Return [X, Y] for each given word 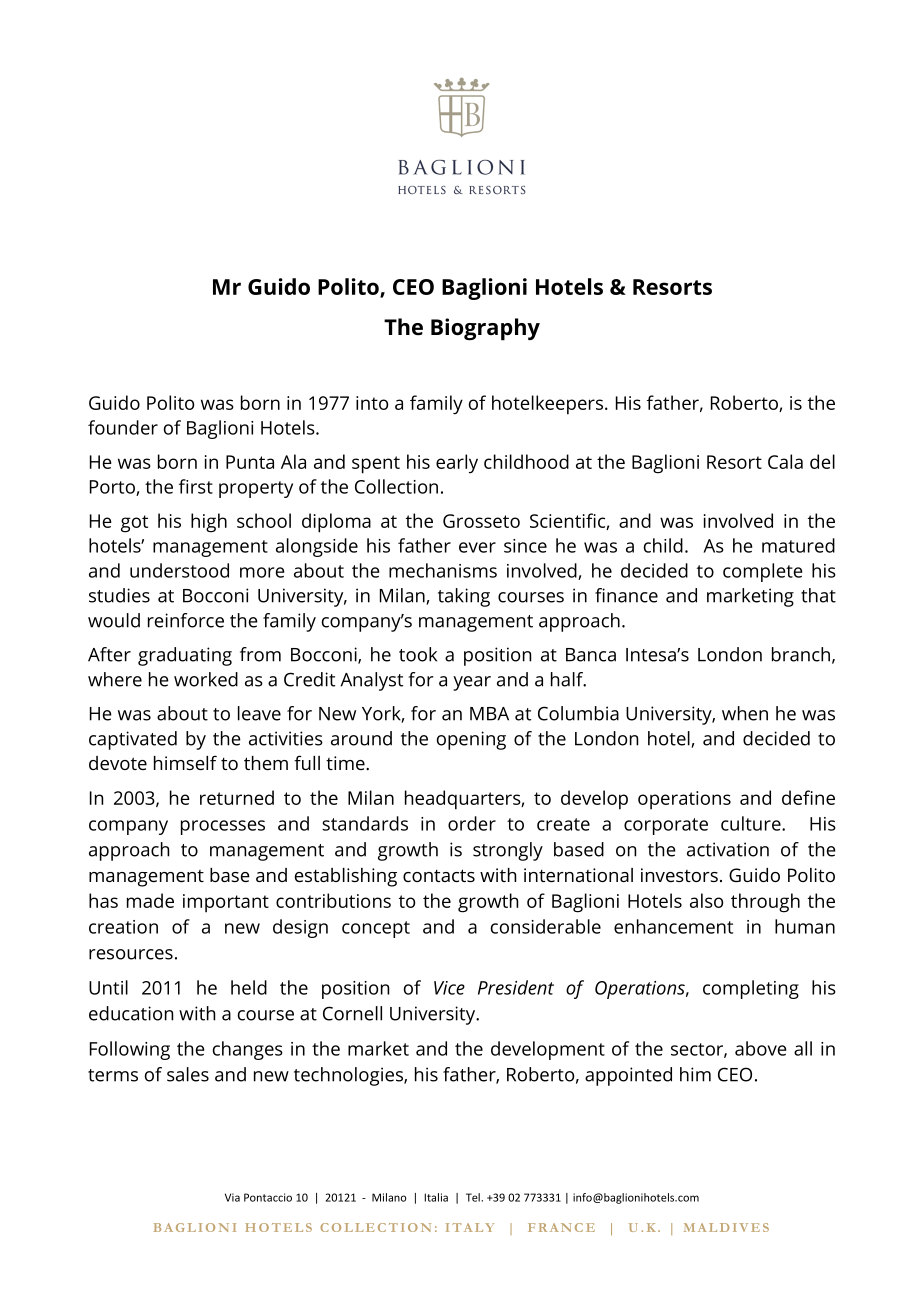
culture [752, 823]
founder [123, 427]
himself [185, 762]
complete [763, 572]
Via [232, 1197]
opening [471, 740]
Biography [485, 329]
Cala [785, 461]
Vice [449, 988]
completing [751, 989]
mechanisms [443, 570]
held [249, 987]
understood [179, 570]
